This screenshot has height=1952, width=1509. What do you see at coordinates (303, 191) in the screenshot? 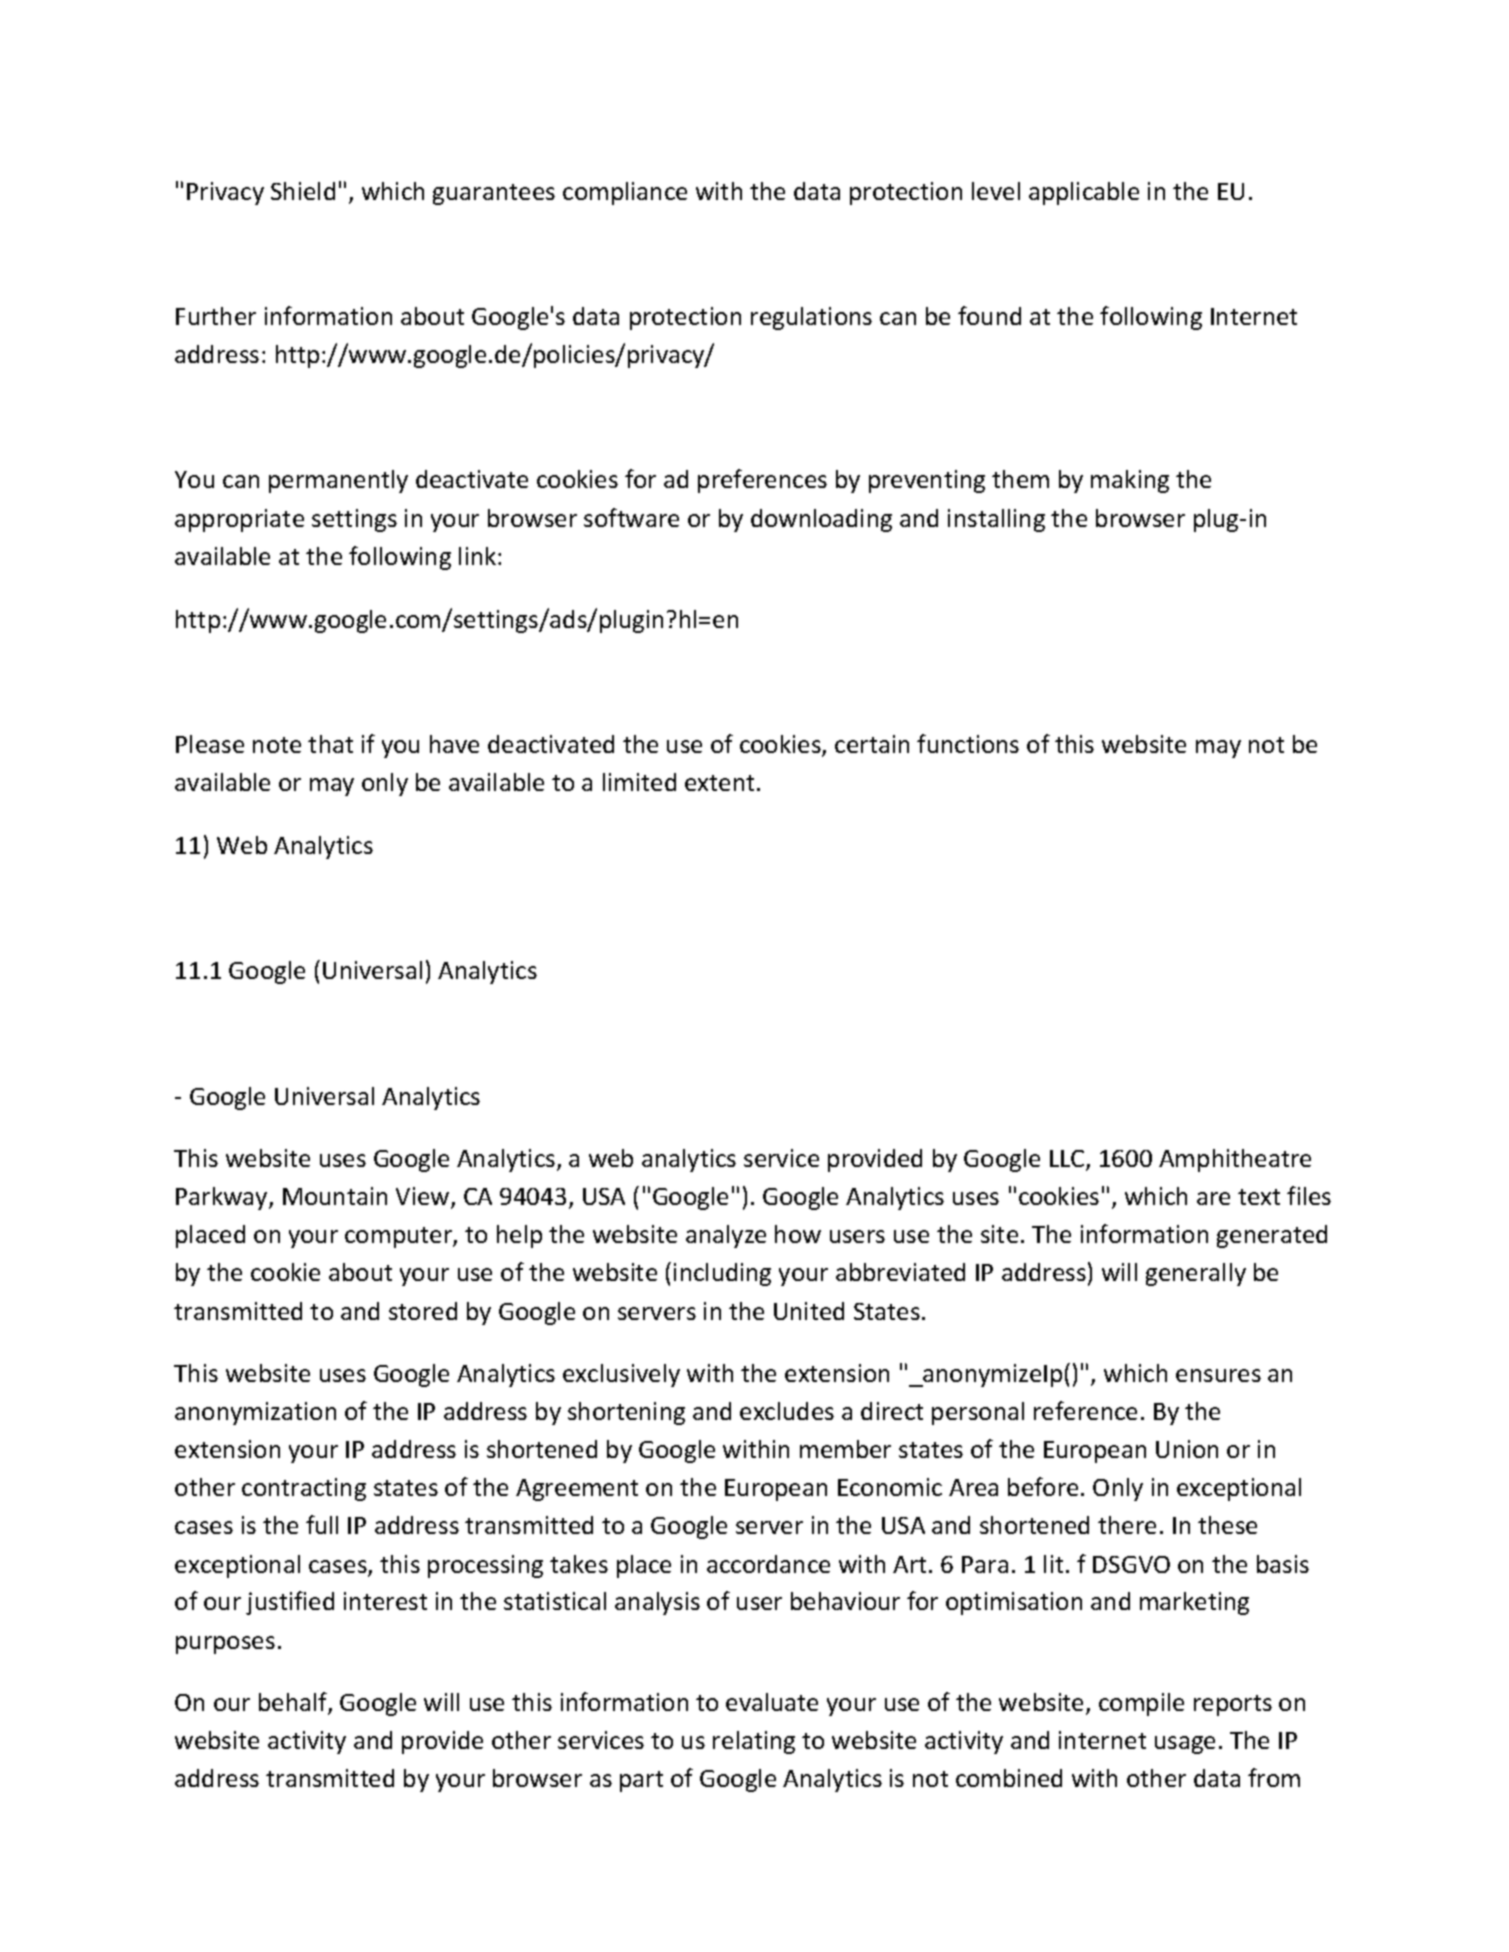
I see `Shield` at bounding box center [303, 191].
